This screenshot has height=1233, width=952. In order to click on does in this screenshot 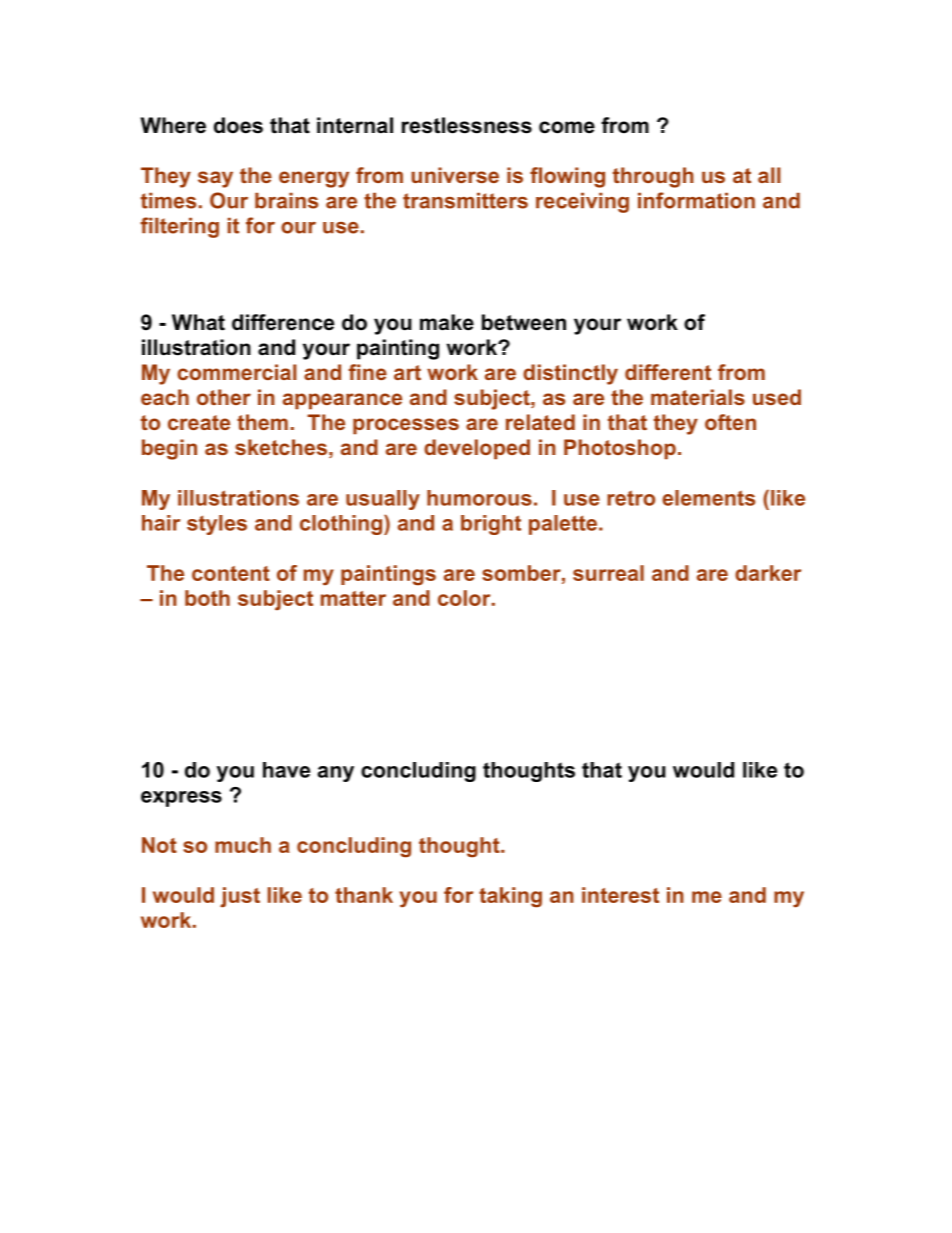, I will do `click(238, 125)`.
